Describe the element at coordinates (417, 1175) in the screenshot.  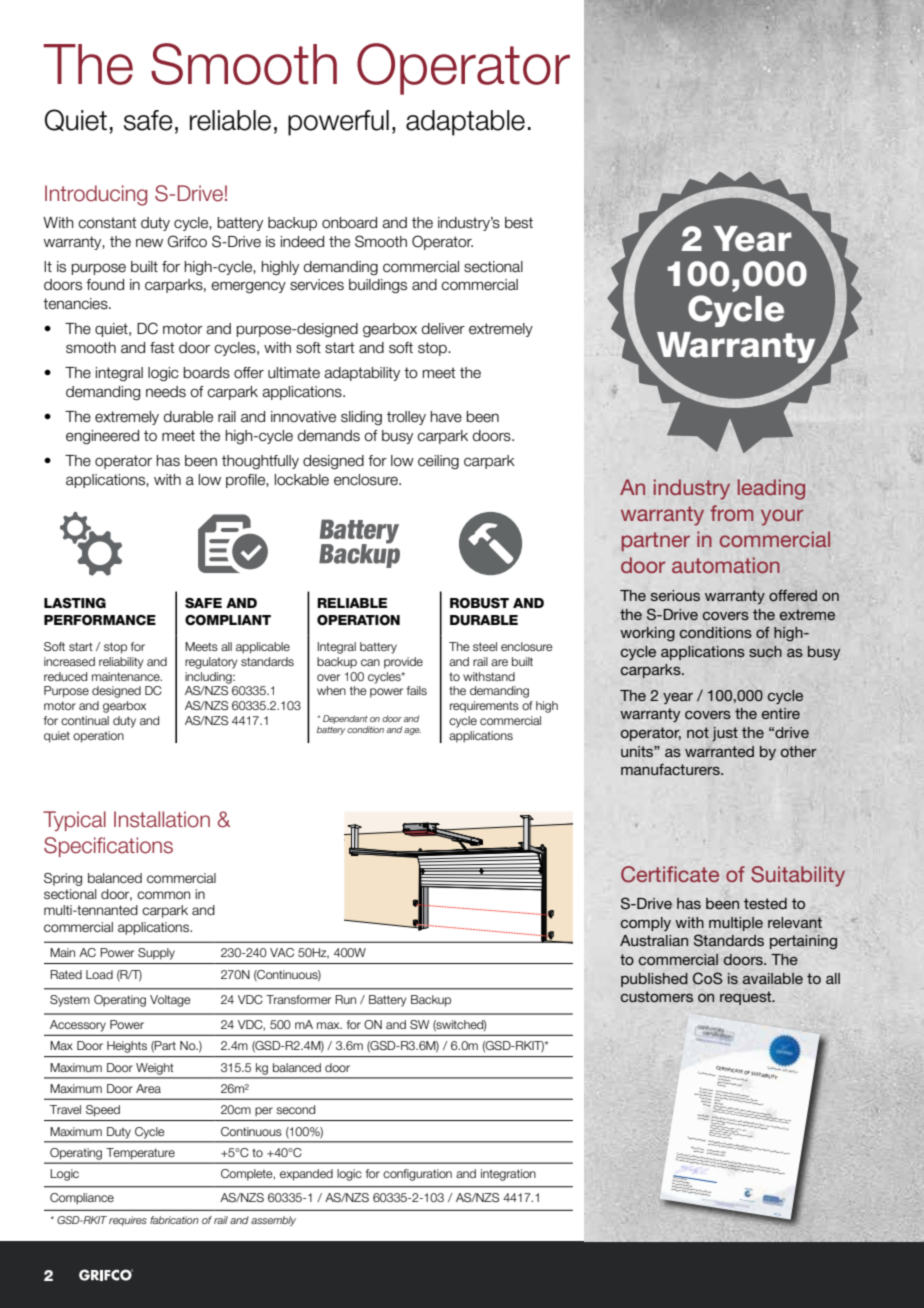
I see `configuration` at that location.
